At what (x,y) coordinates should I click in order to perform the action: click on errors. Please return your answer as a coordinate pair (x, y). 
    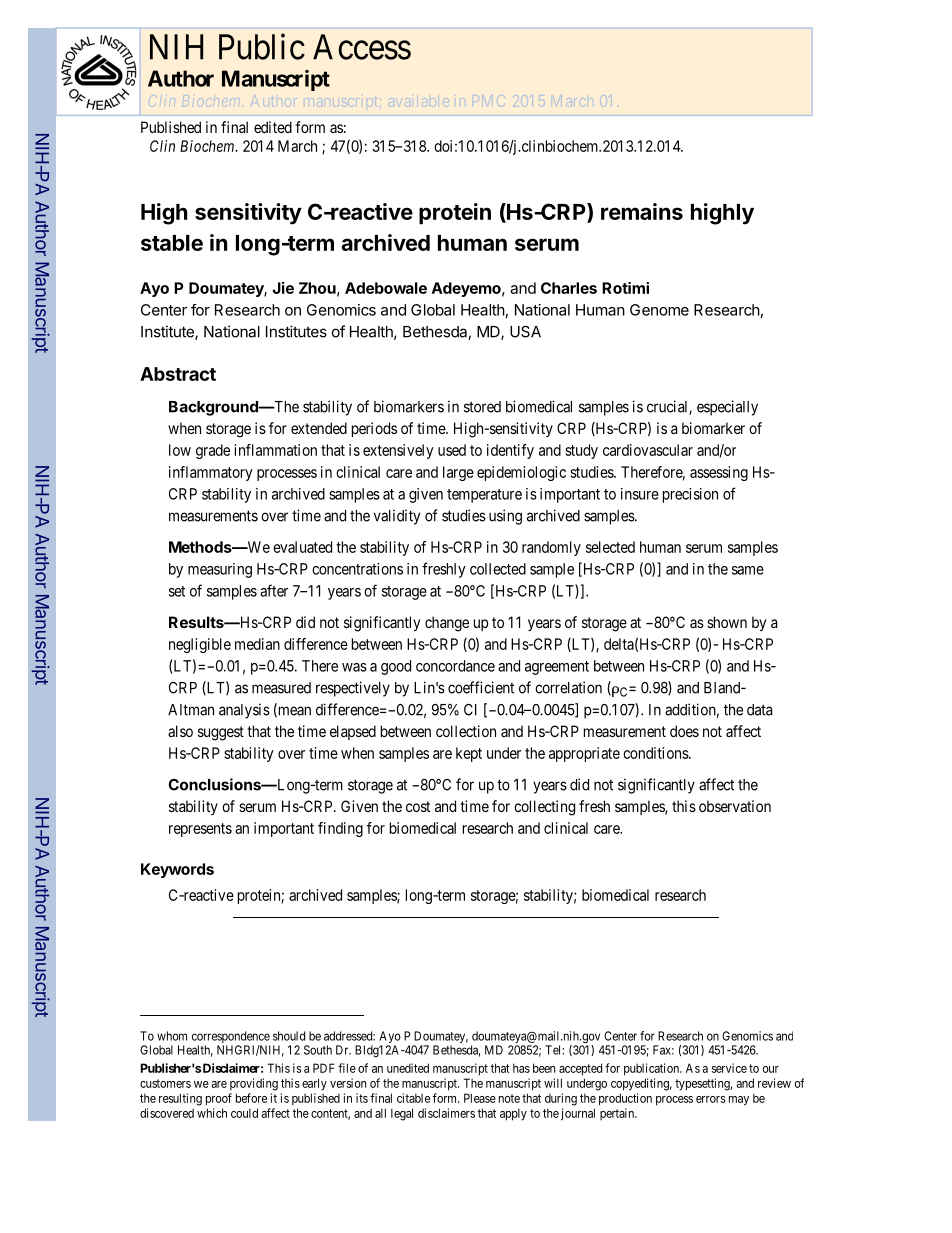
    Looking at the image, I should click on (710, 1099).
